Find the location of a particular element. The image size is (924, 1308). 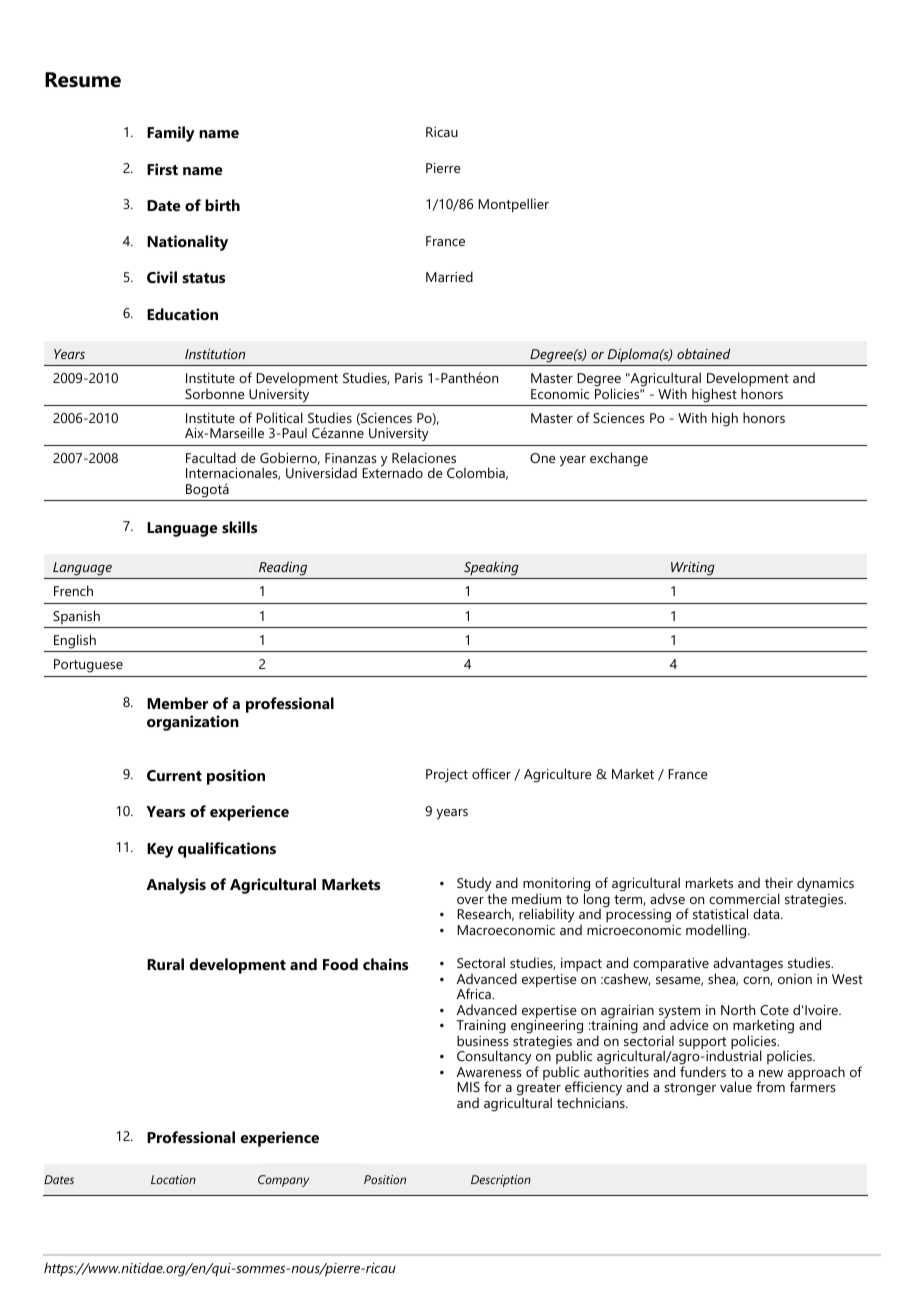

Montpellier is located at coordinates (513, 205).
